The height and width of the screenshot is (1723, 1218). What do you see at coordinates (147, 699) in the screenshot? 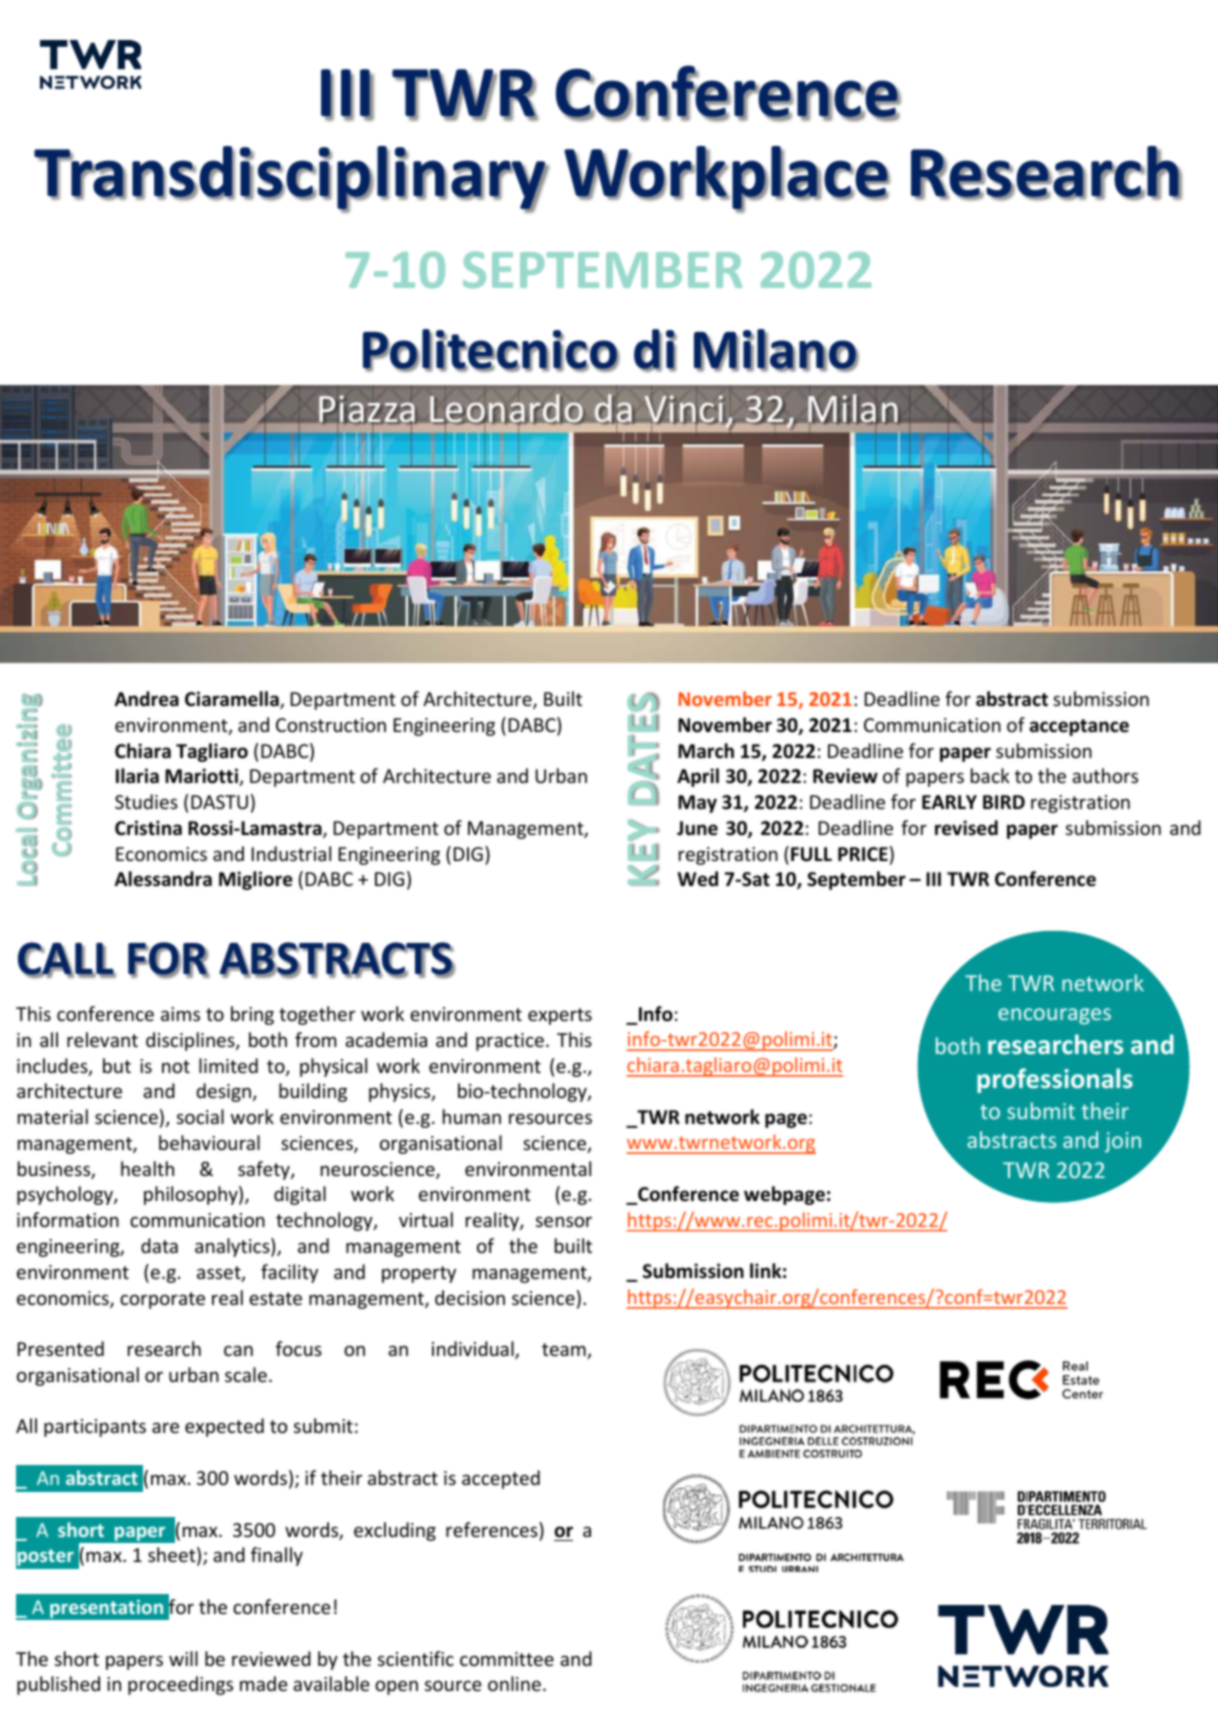
I see `Andrea` at bounding box center [147, 699].
